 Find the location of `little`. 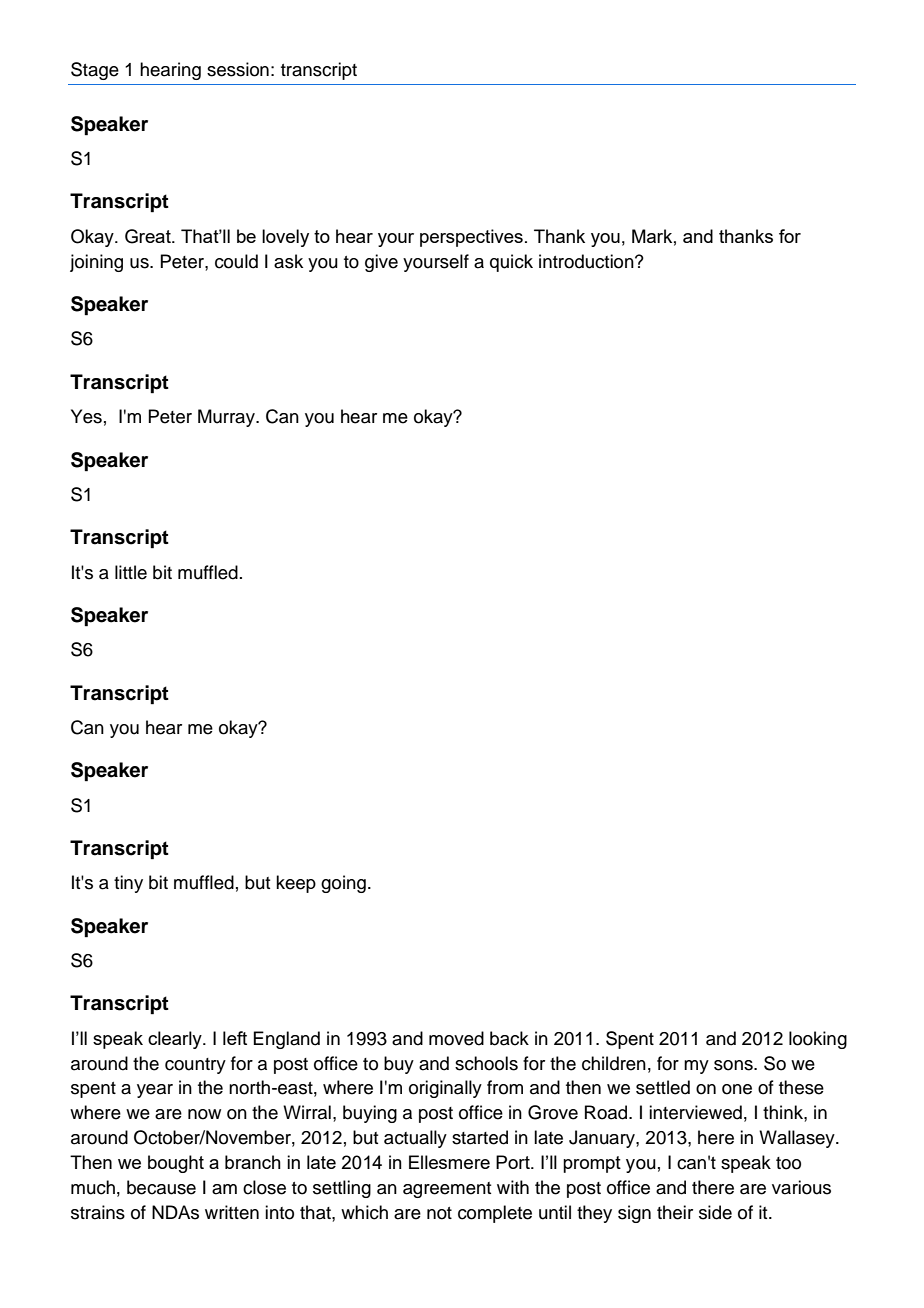

little is located at coordinates (131, 572).
